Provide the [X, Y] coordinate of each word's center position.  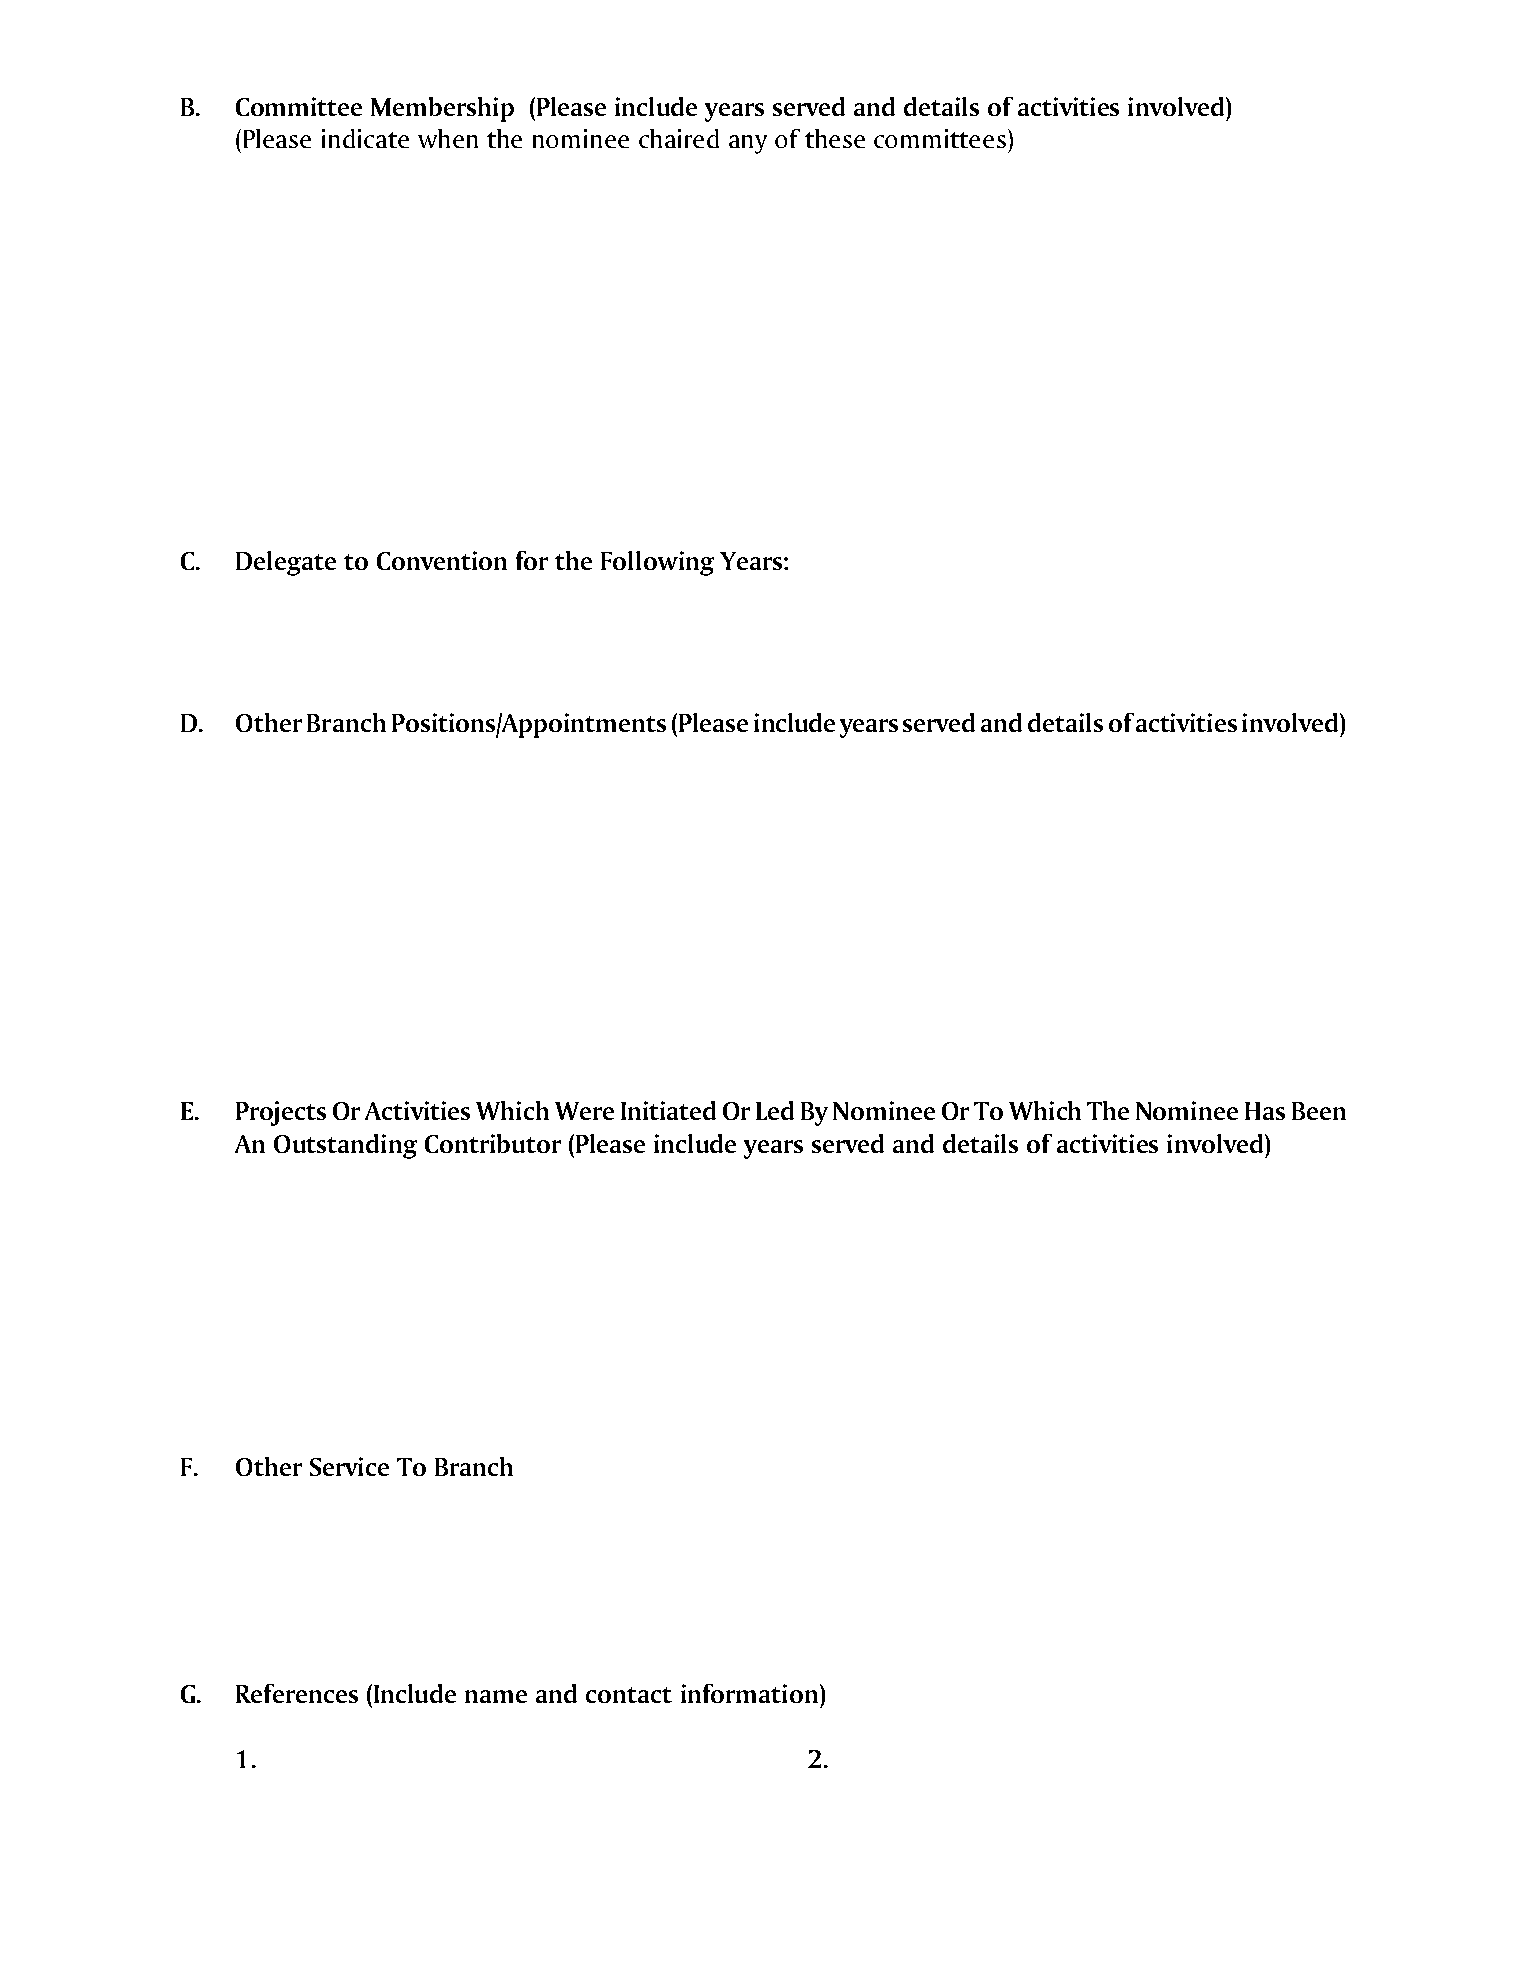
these [835, 138]
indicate [365, 138]
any [748, 144]
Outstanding [345, 1146]
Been [1319, 1111]
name [496, 1696]
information [749, 1693]
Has [1265, 1111]
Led [775, 1110]
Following [657, 563]
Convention [442, 560]
